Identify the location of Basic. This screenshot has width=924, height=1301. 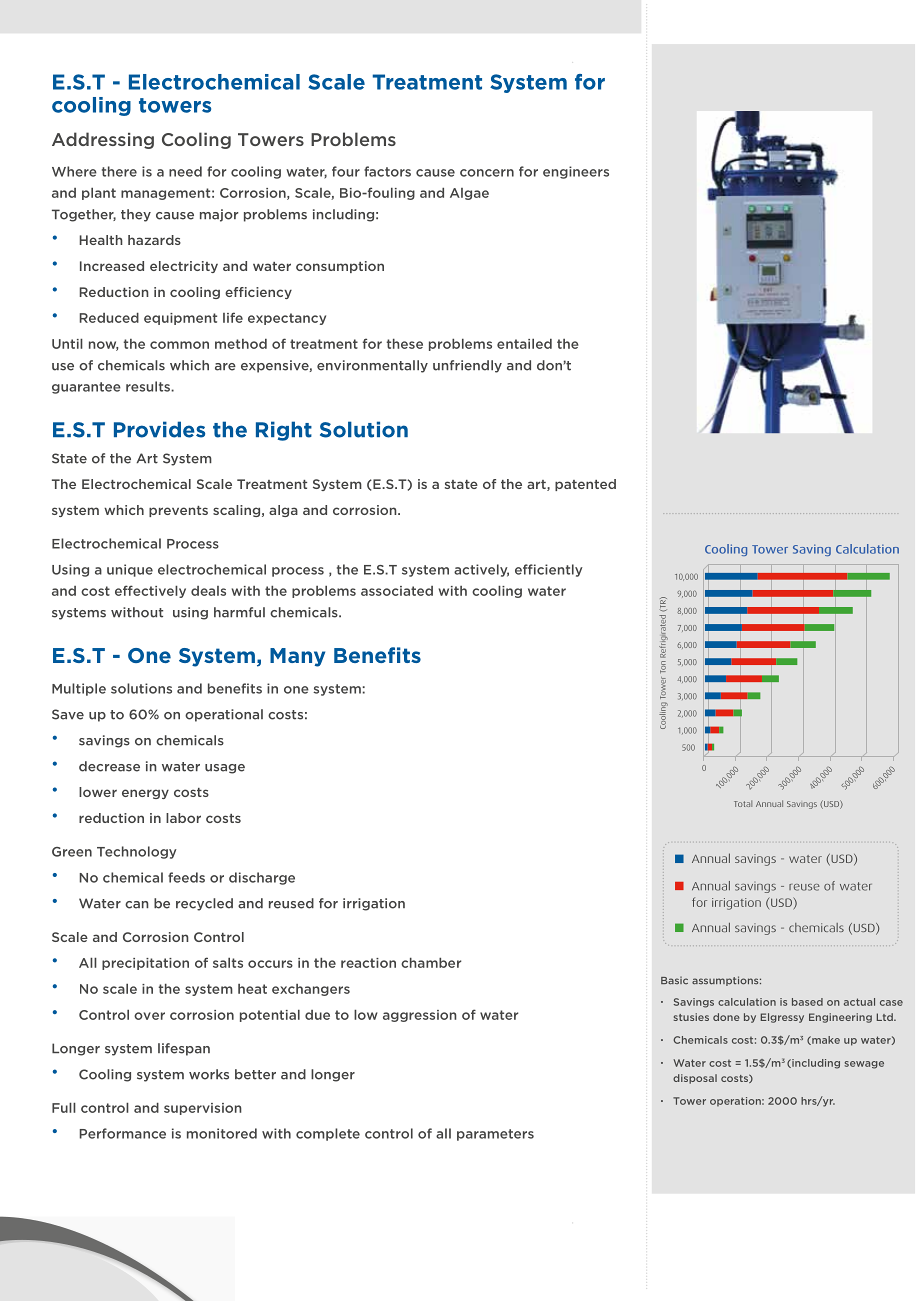
(674, 980).
